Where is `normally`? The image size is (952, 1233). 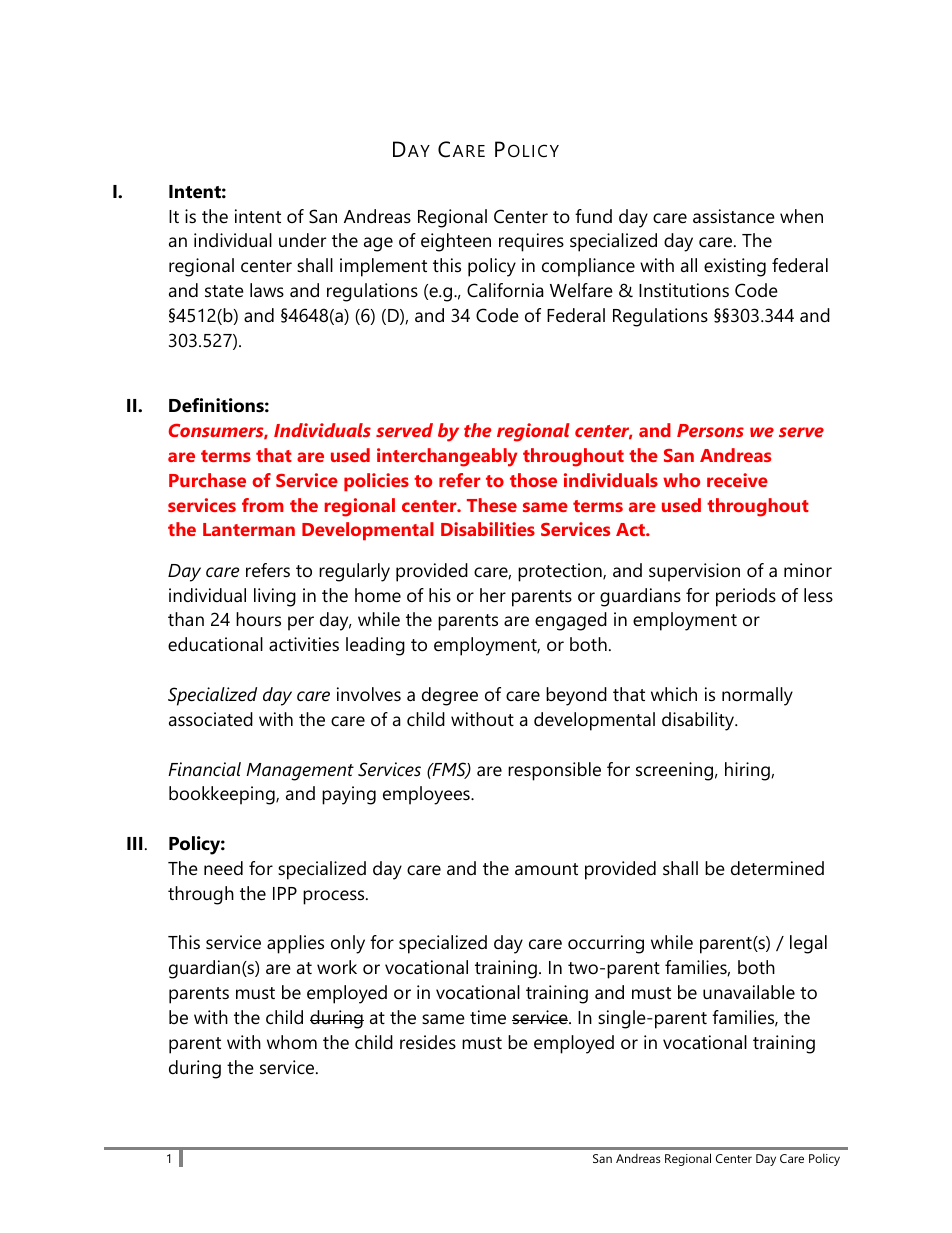 normally is located at coordinates (757, 696).
